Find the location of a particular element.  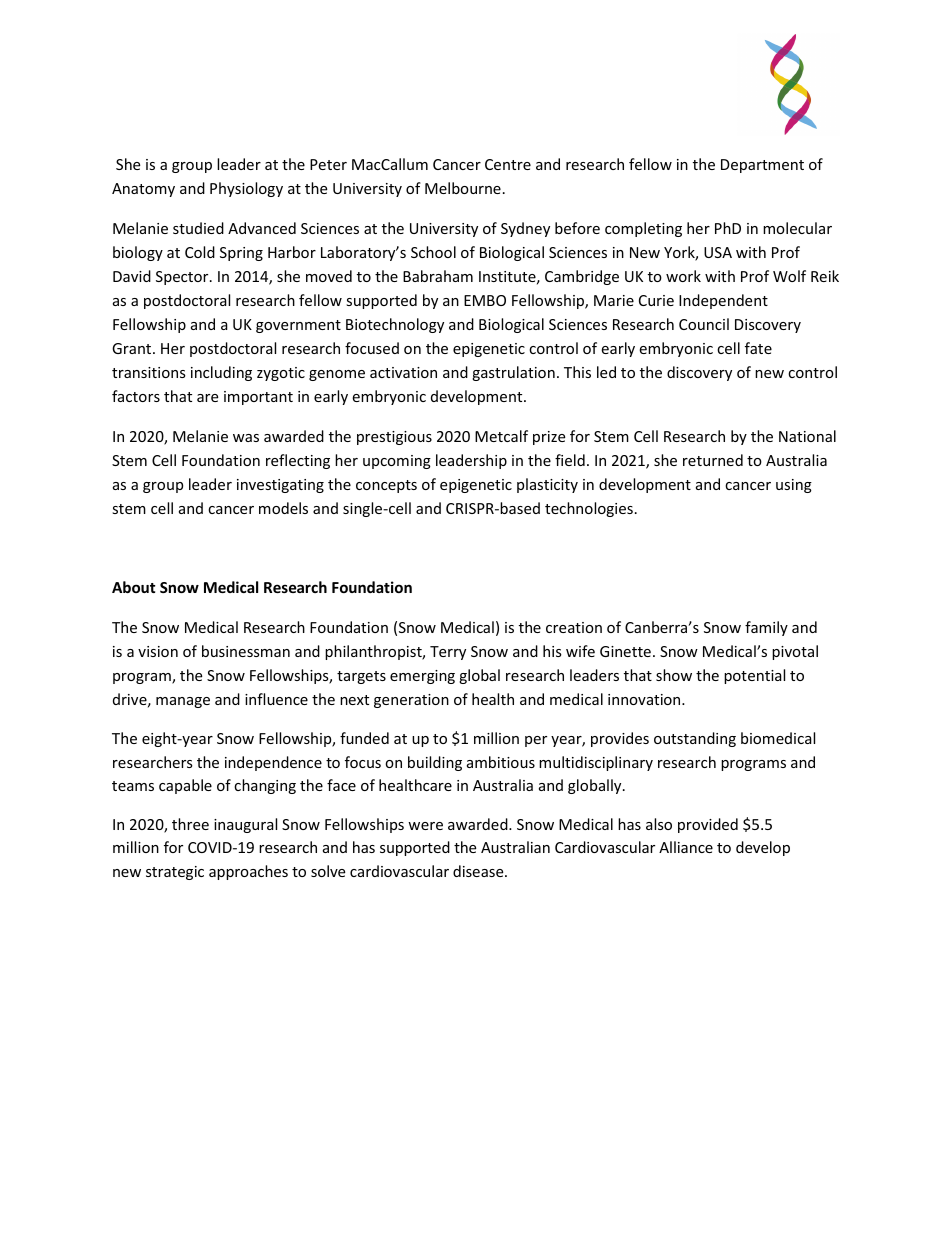

manage is located at coordinates (183, 702).
